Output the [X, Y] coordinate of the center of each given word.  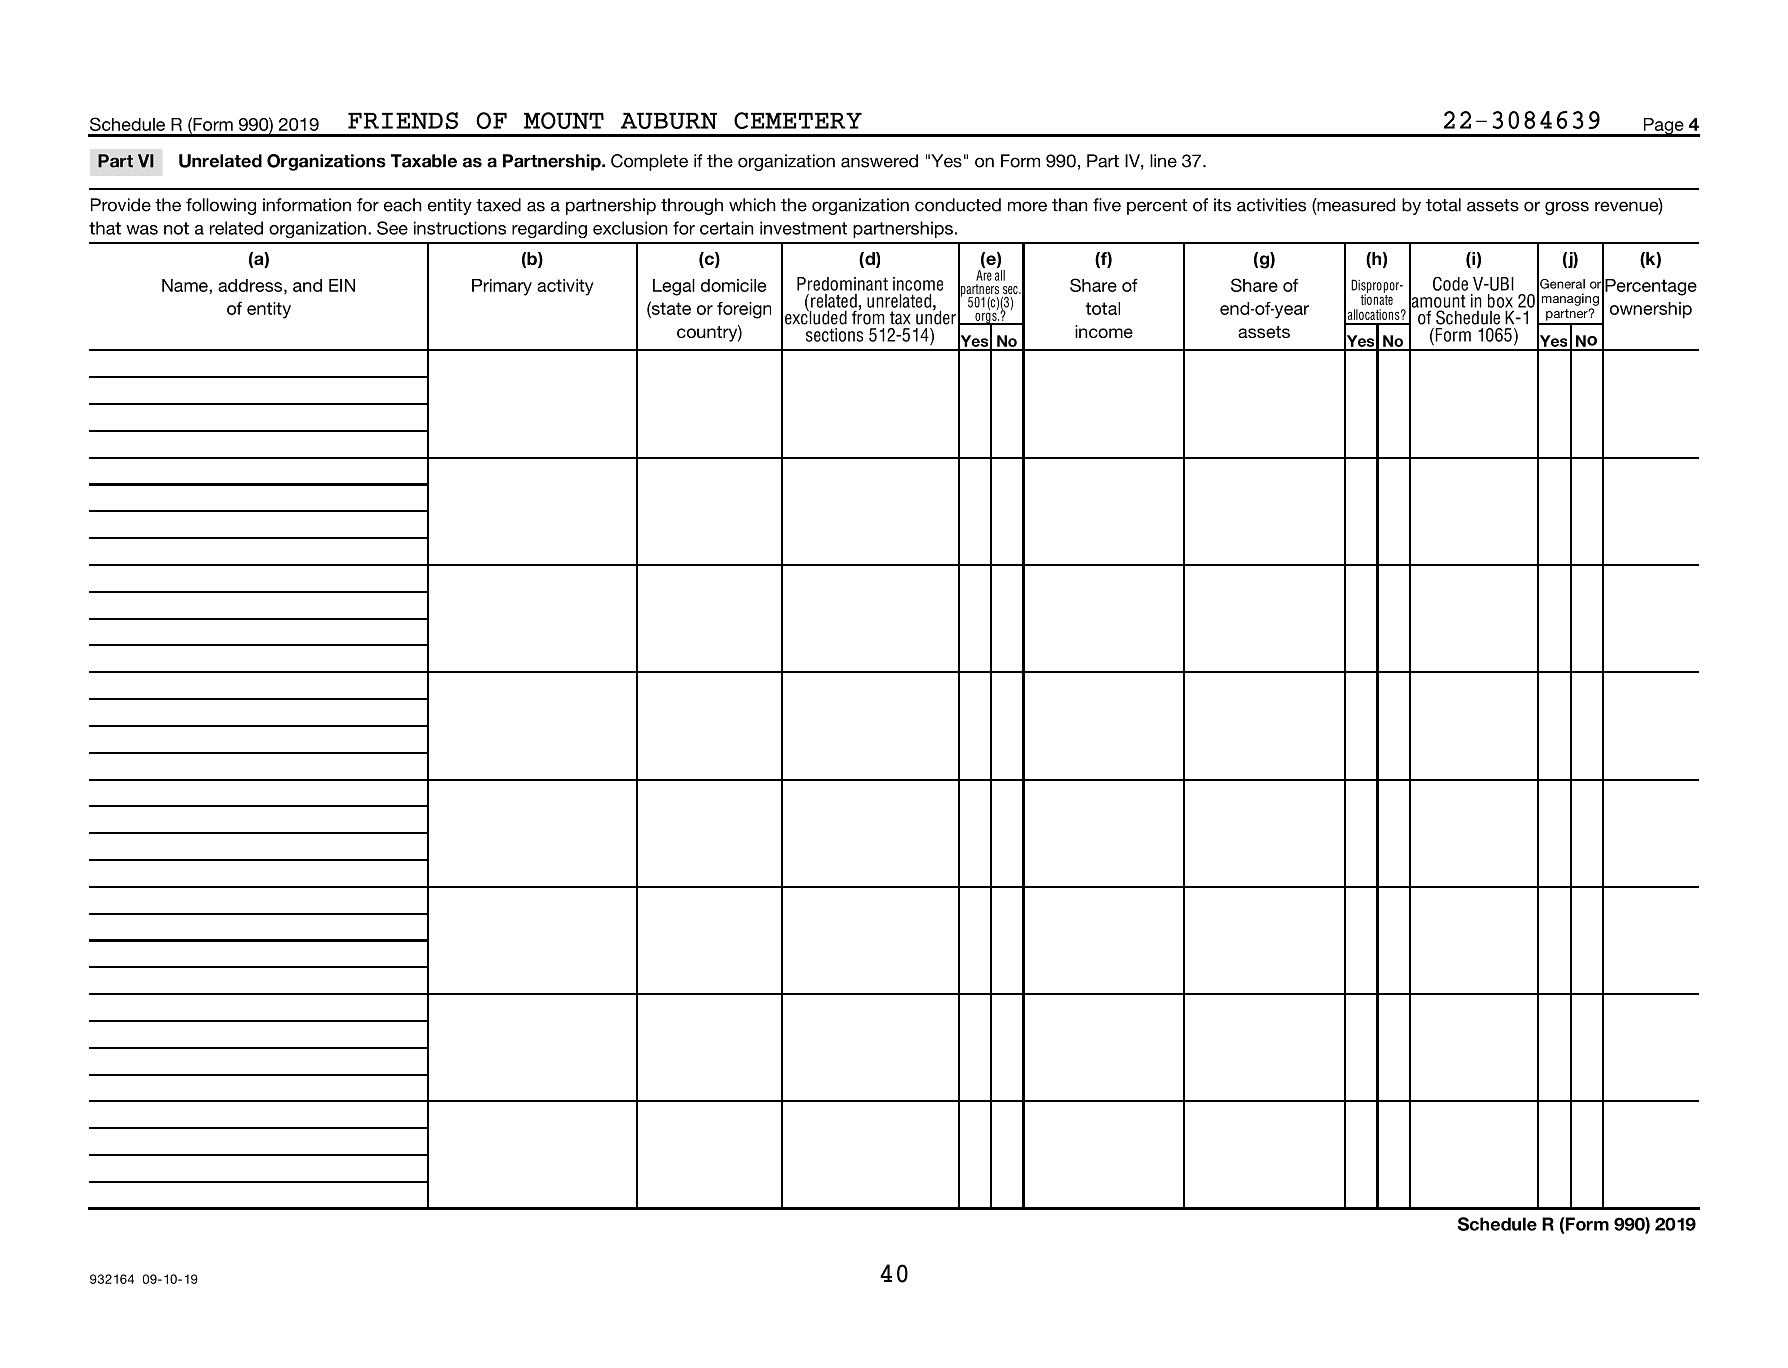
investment [803, 228]
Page [1663, 127]
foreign [744, 310]
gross [1567, 208]
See [392, 228]
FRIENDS [403, 120]
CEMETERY [798, 120]
